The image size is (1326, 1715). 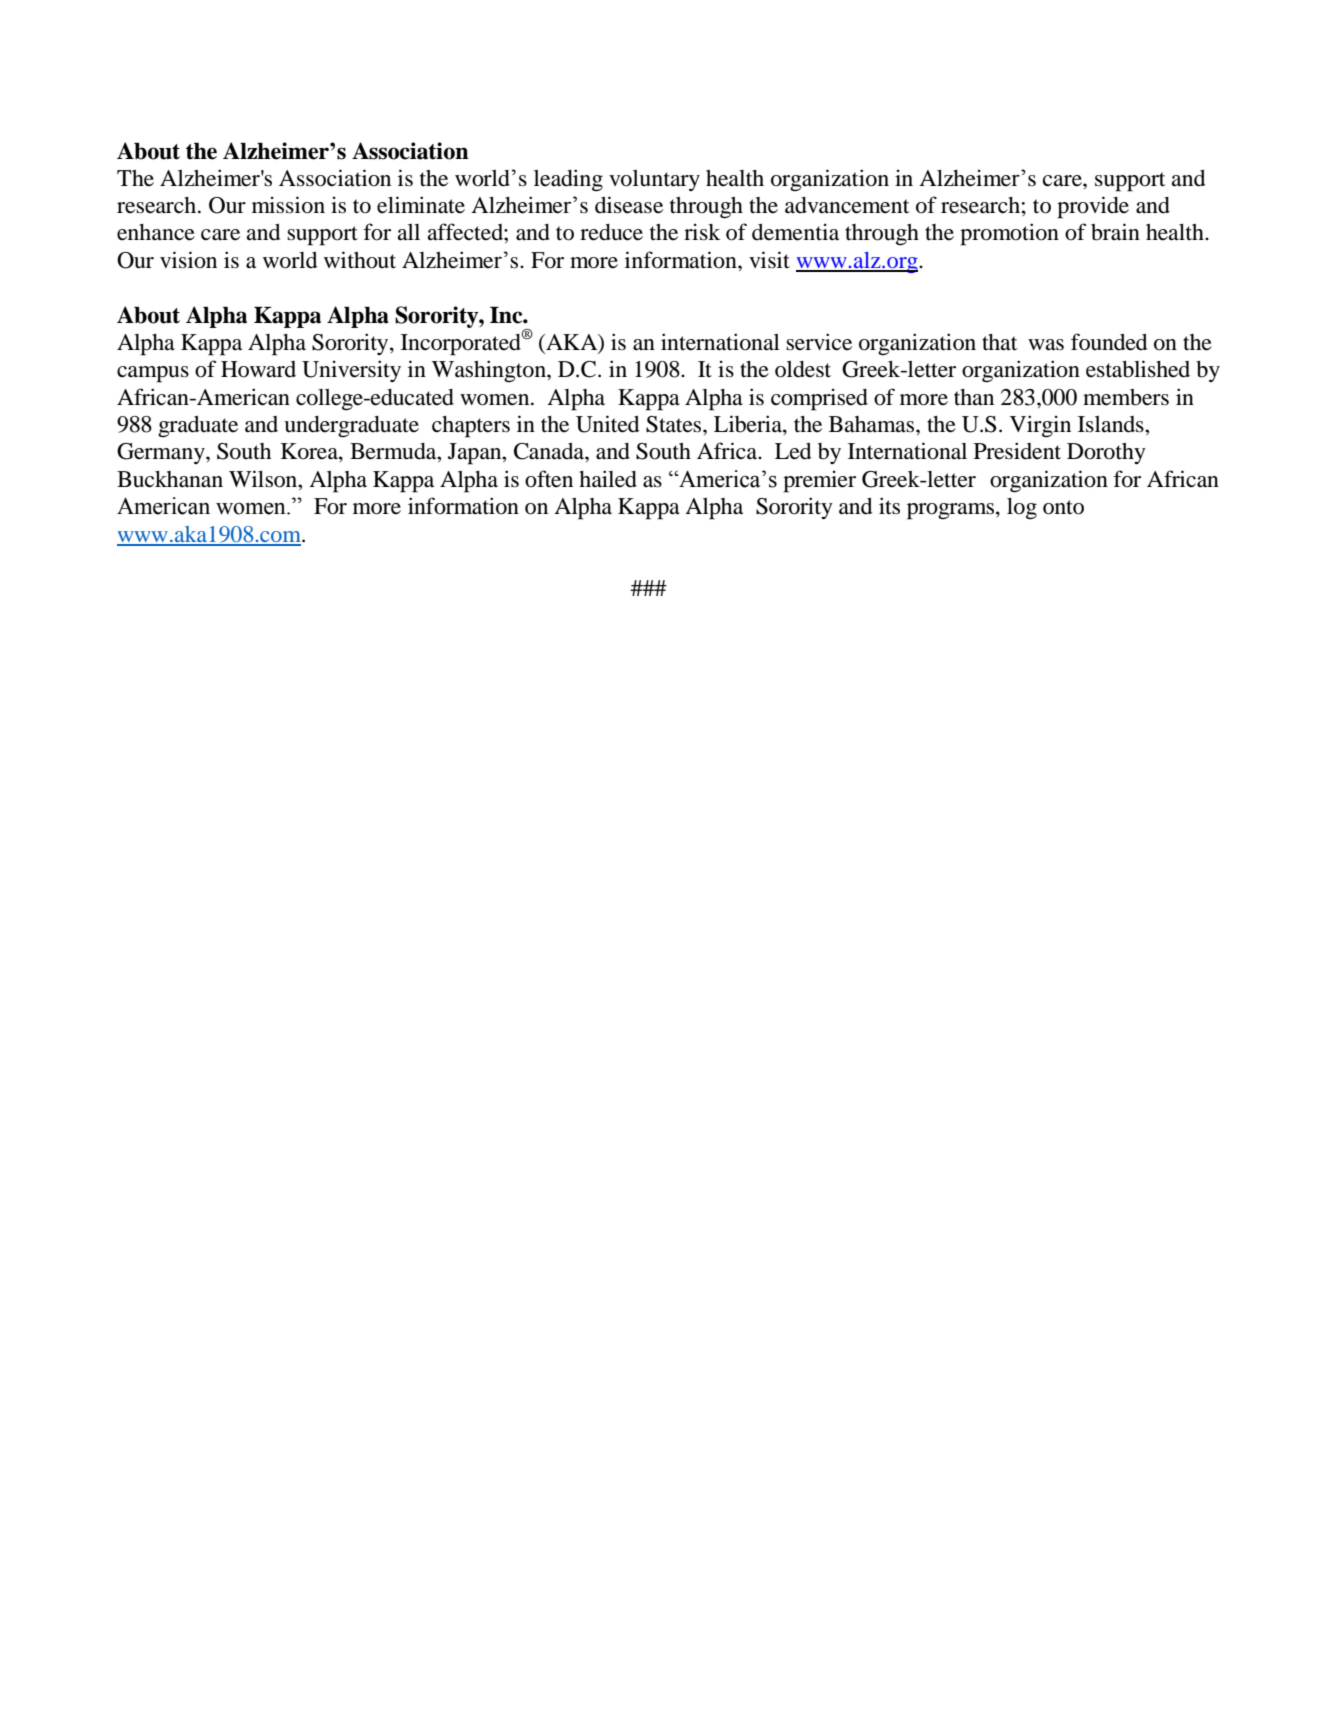 What do you see at coordinates (310, 452) in the document?
I see `Korea` at bounding box center [310, 452].
